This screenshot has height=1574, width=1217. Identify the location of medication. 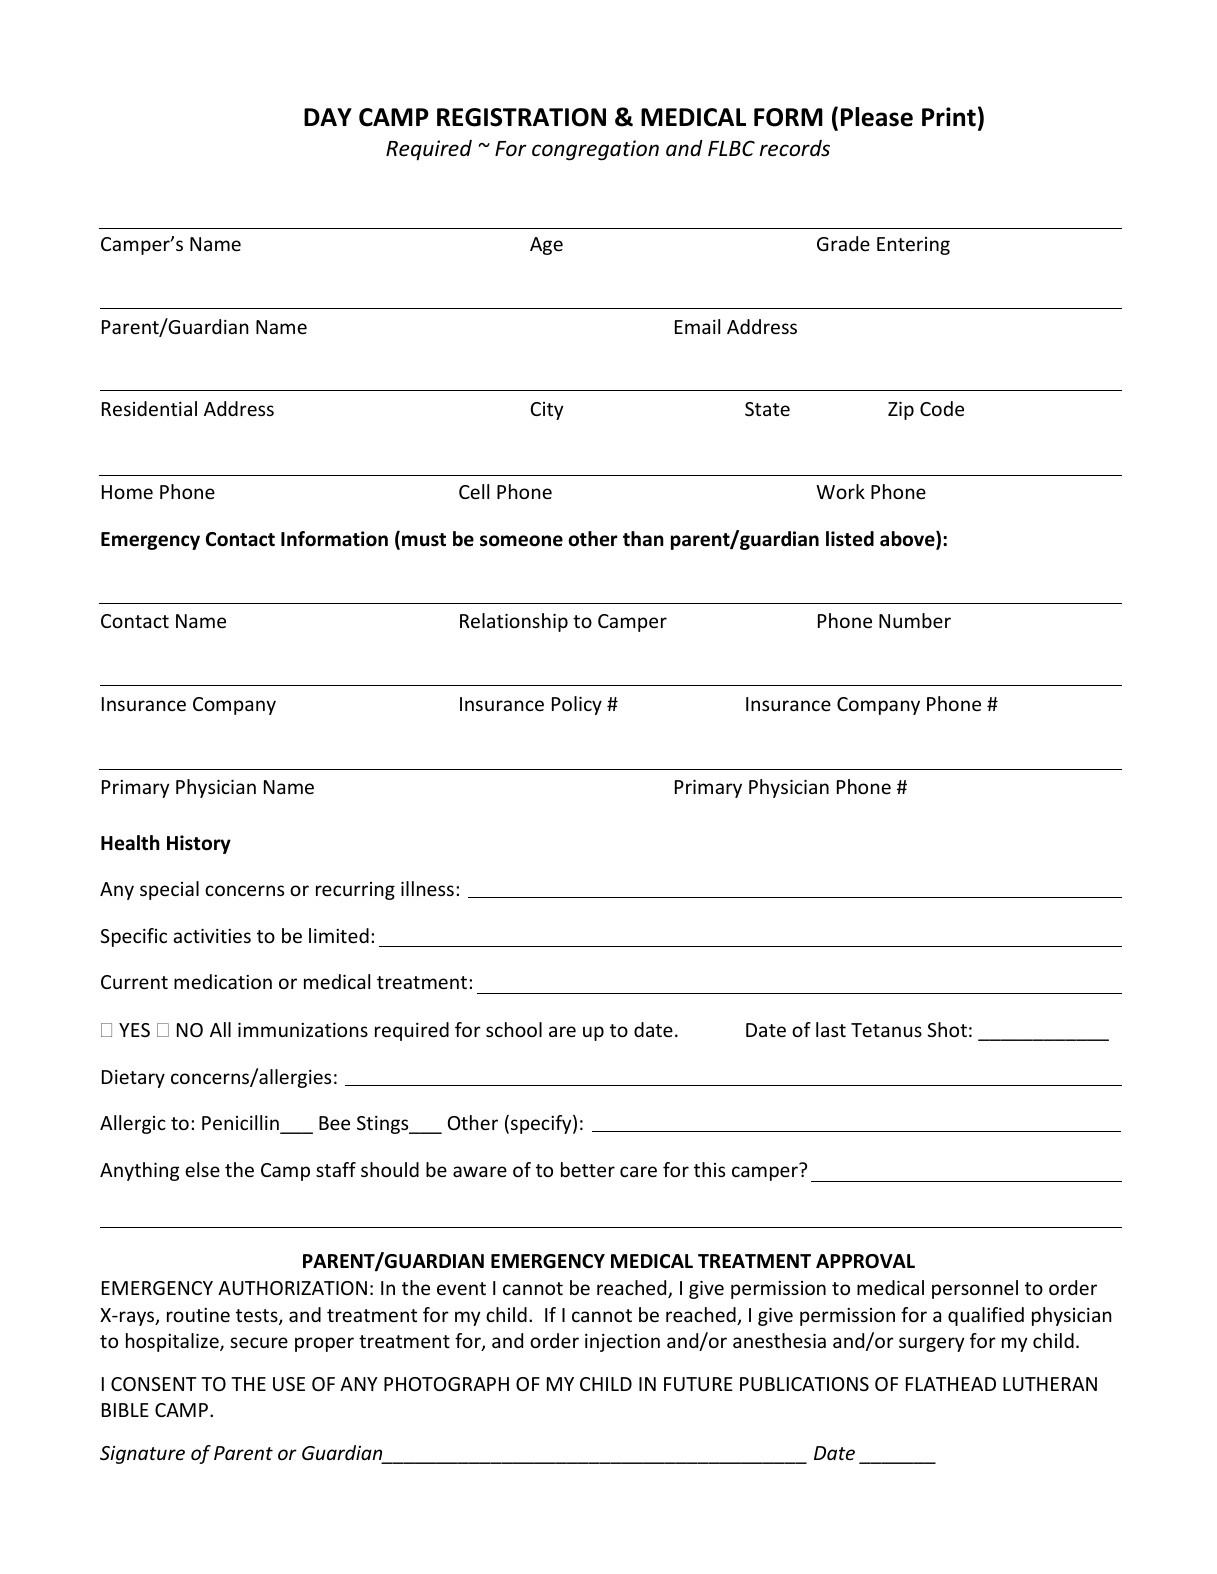
(223, 981).
